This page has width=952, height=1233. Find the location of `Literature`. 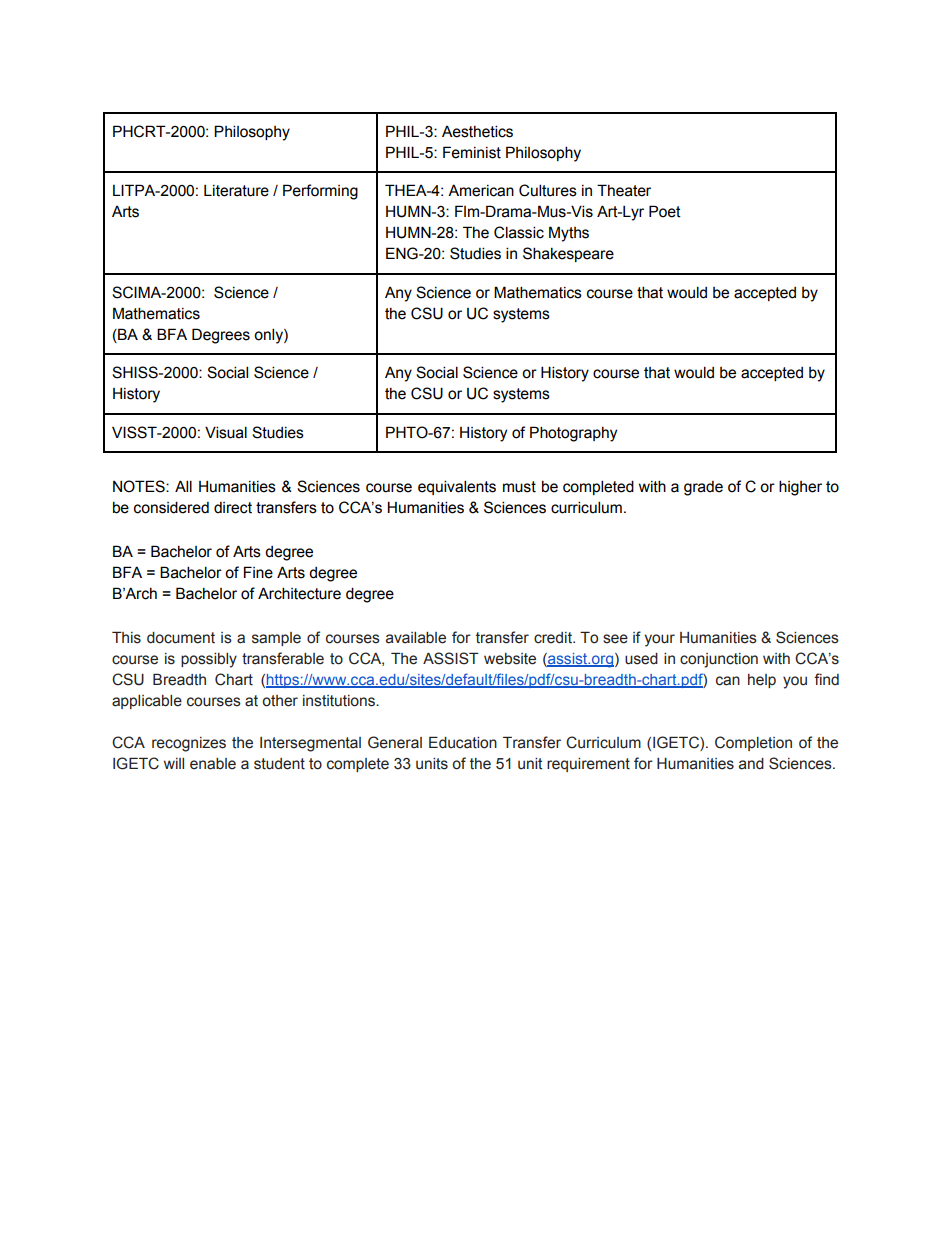

Literature is located at coordinates (236, 191).
